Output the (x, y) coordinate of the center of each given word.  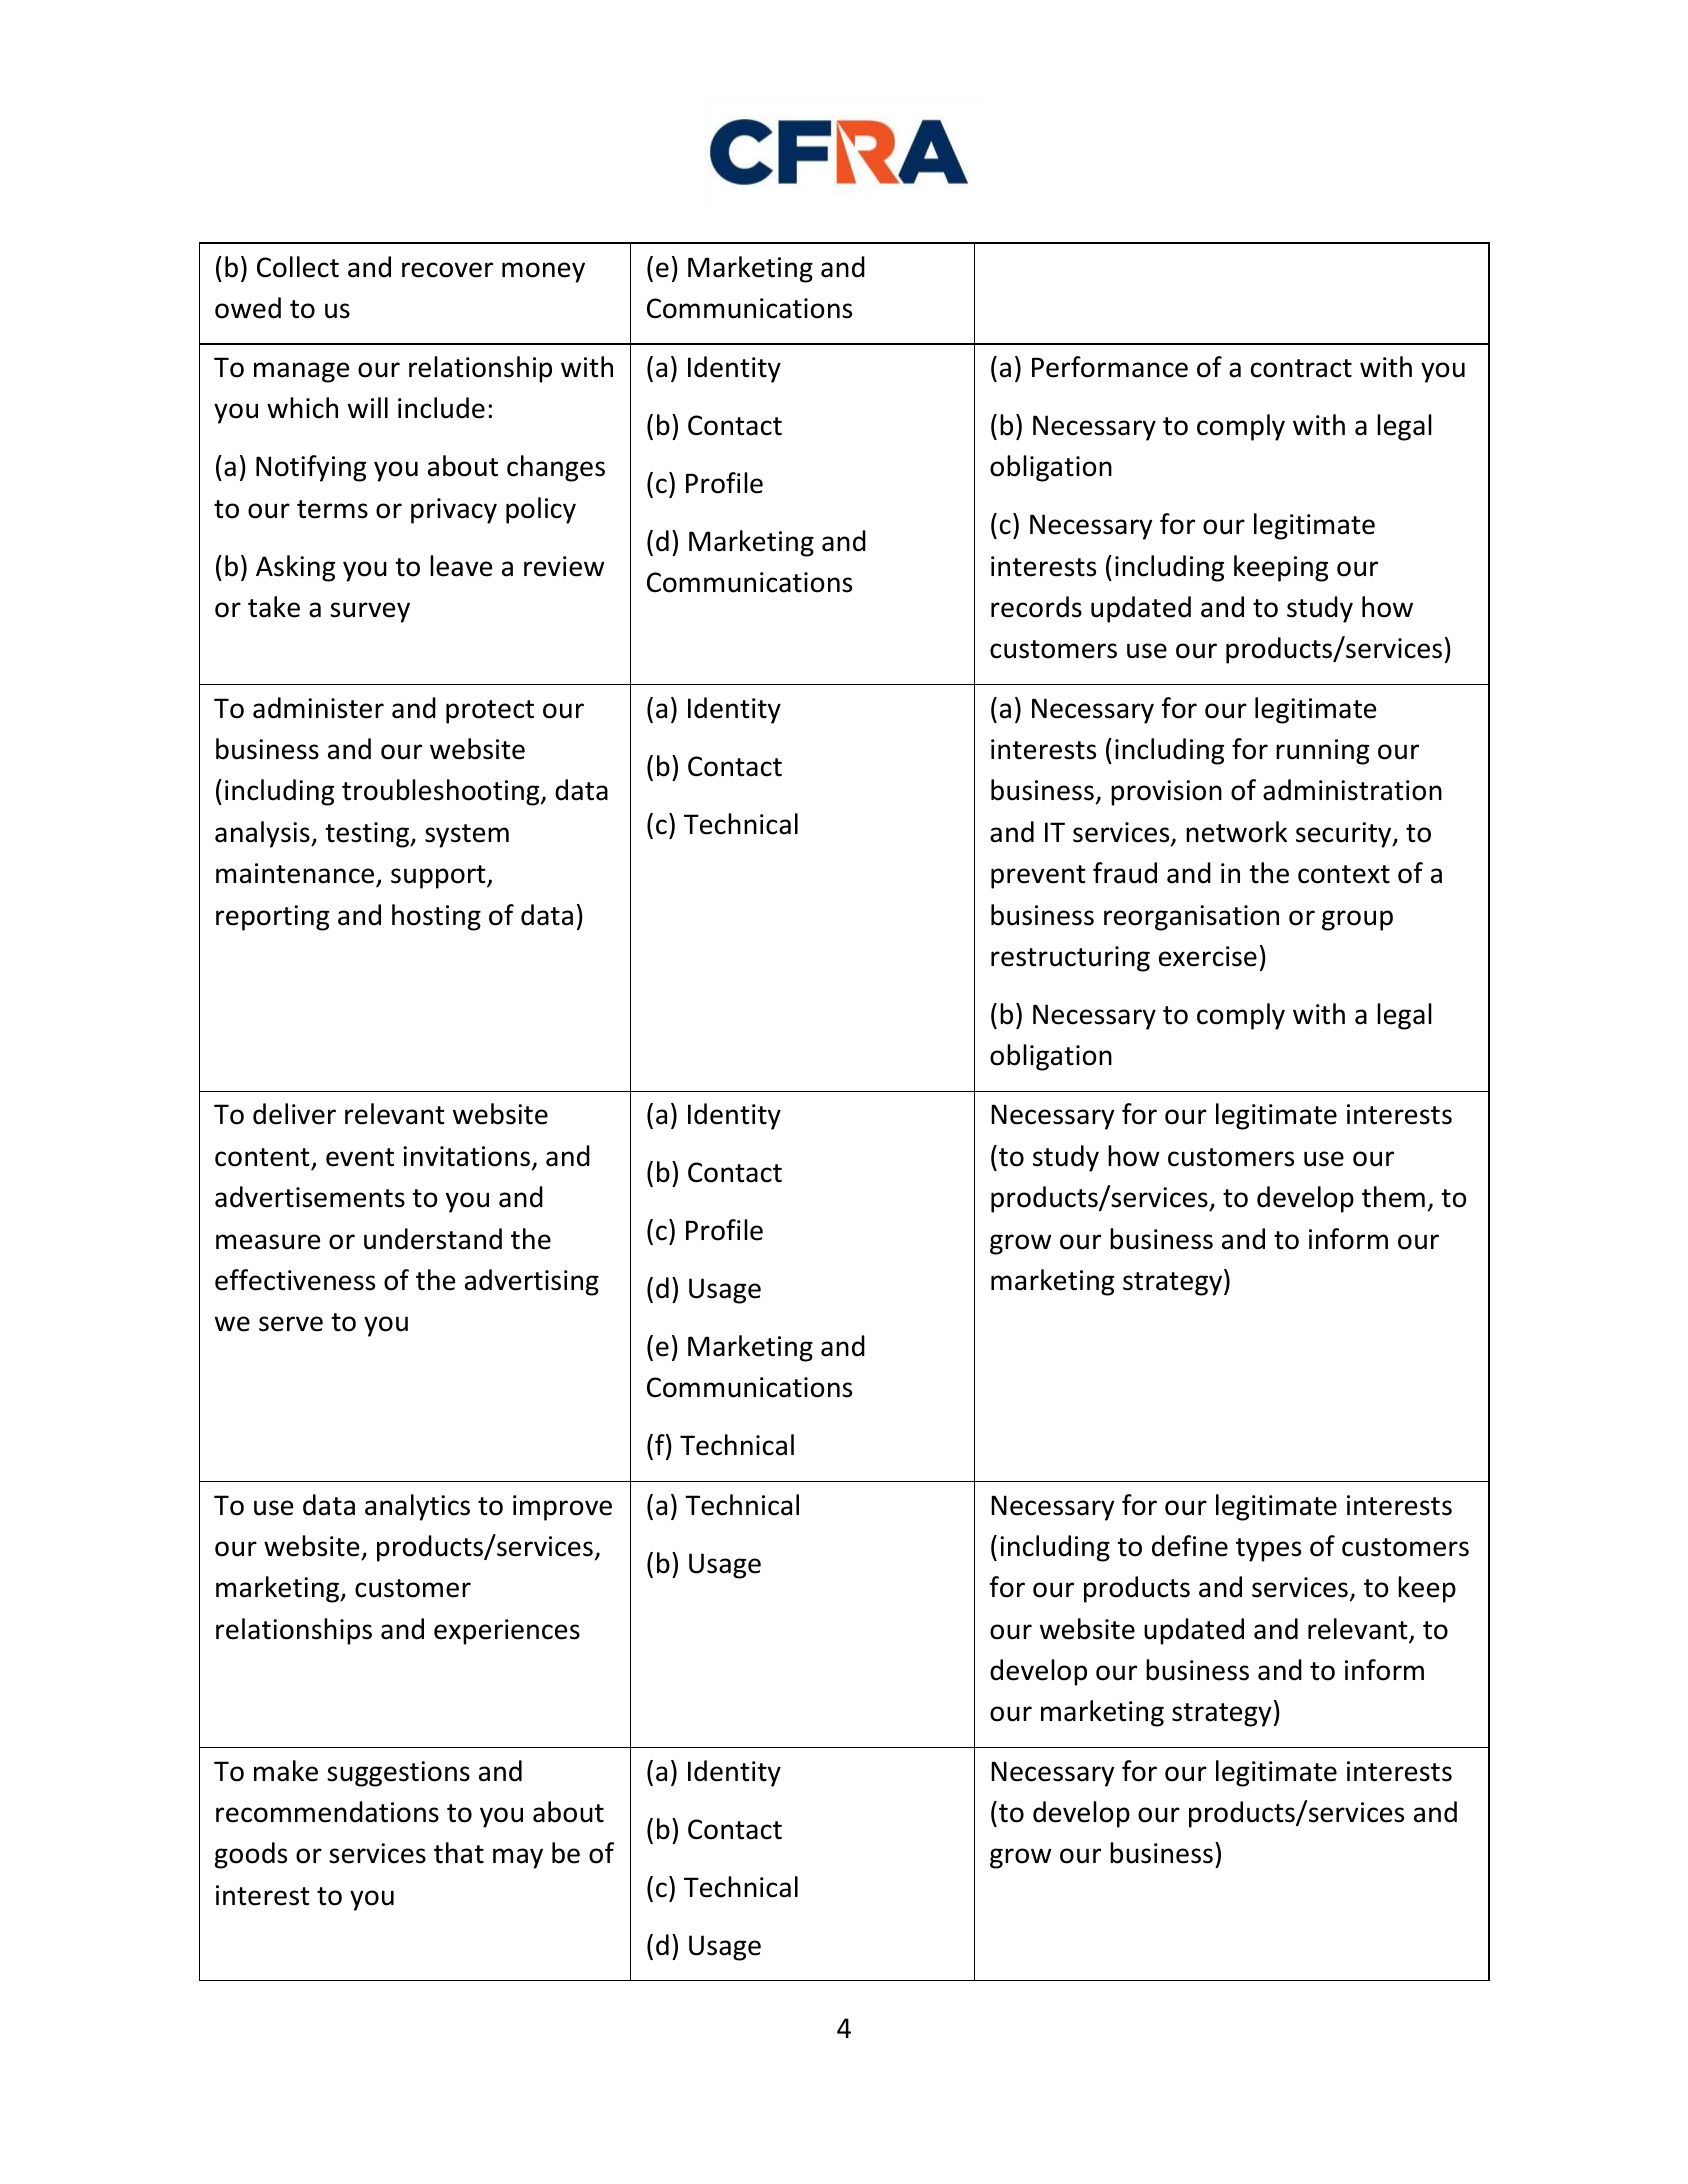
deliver (294, 1114)
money (543, 272)
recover (447, 270)
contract (1301, 368)
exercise (1208, 956)
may (518, 1858)
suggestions (398, 1774)
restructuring (1070, 959)
